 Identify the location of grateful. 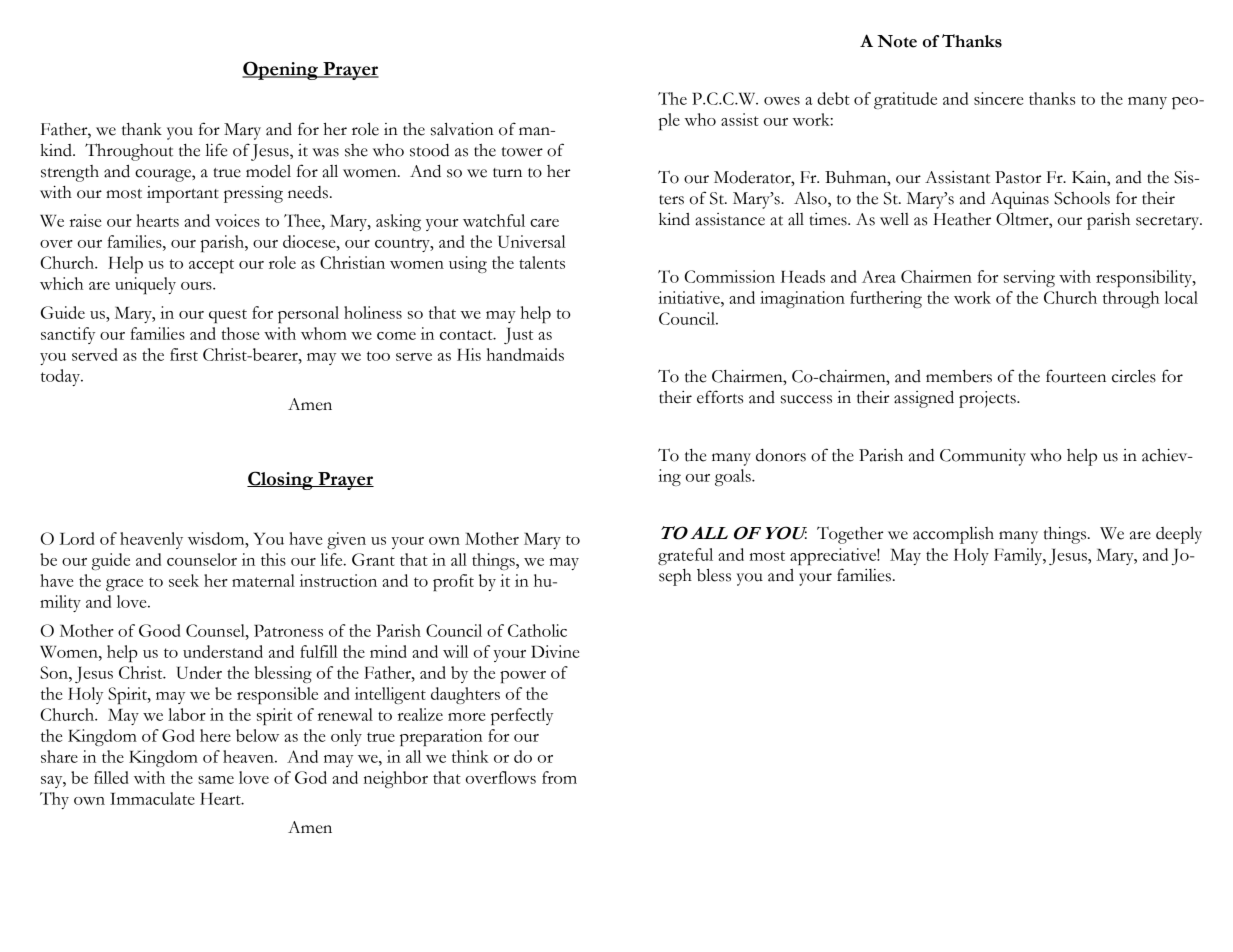
(685, 556).
